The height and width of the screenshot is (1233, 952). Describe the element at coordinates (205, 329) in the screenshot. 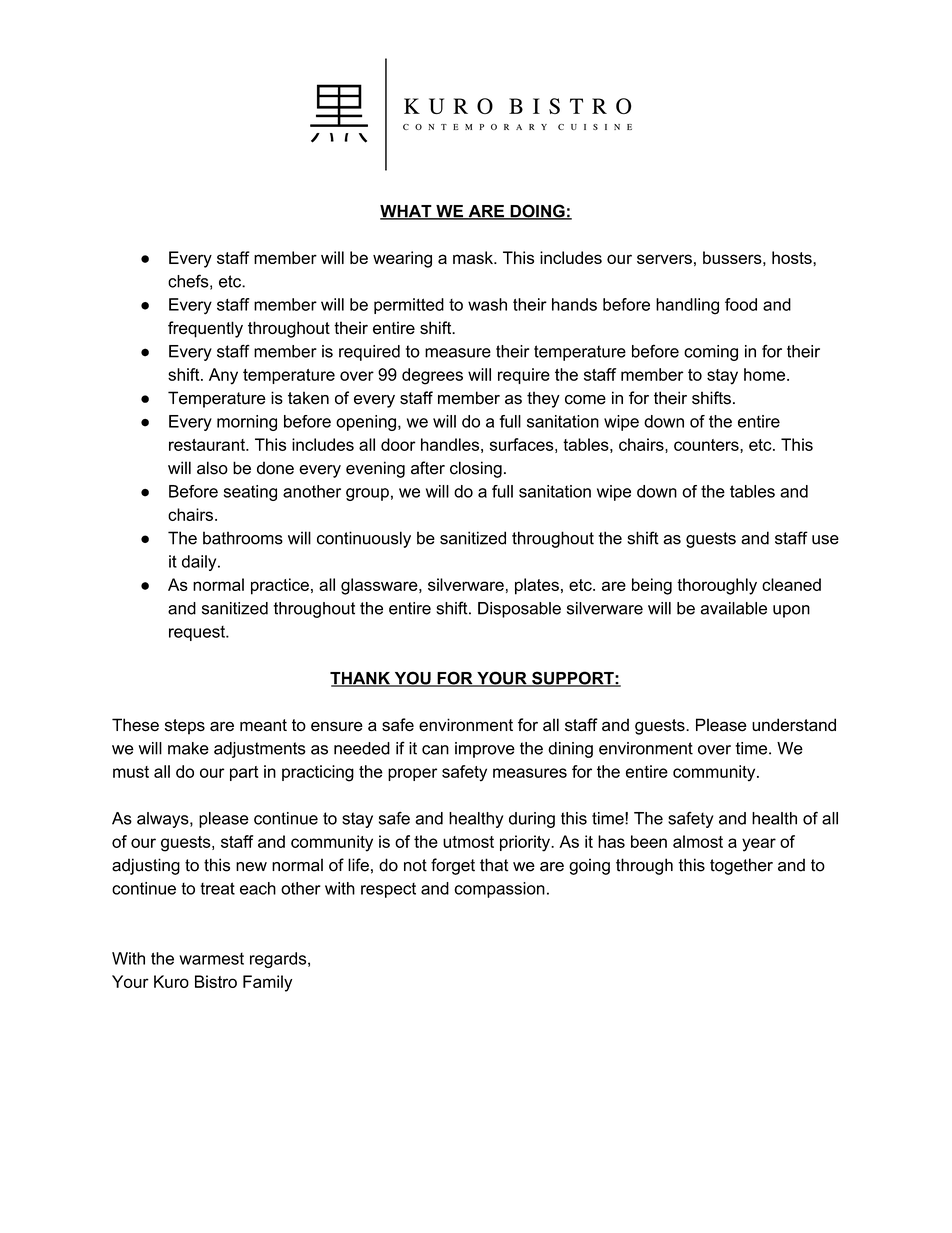

I see `frequently` at that location.
